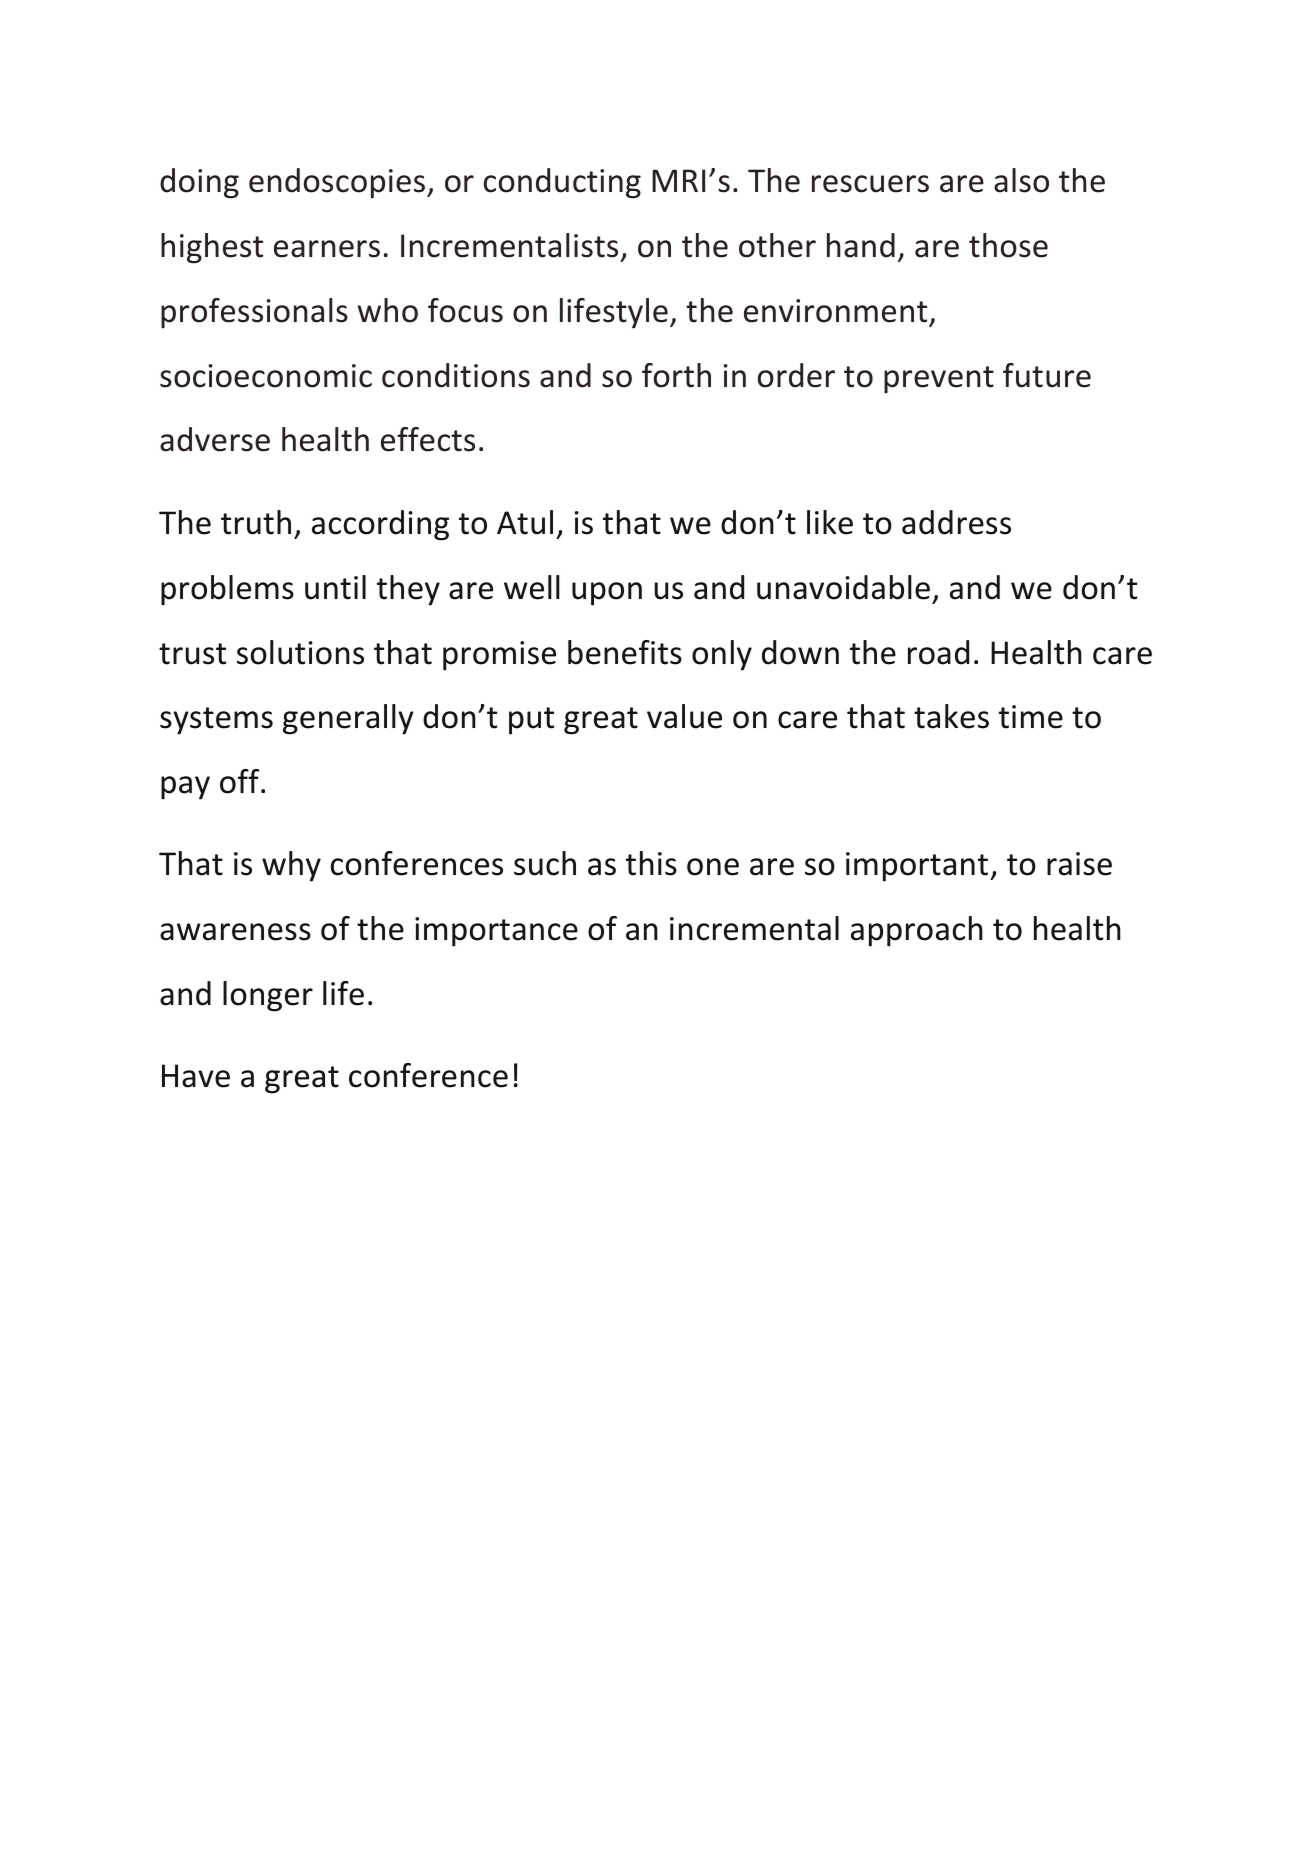  I want to click on importance, so click(496, 932).
